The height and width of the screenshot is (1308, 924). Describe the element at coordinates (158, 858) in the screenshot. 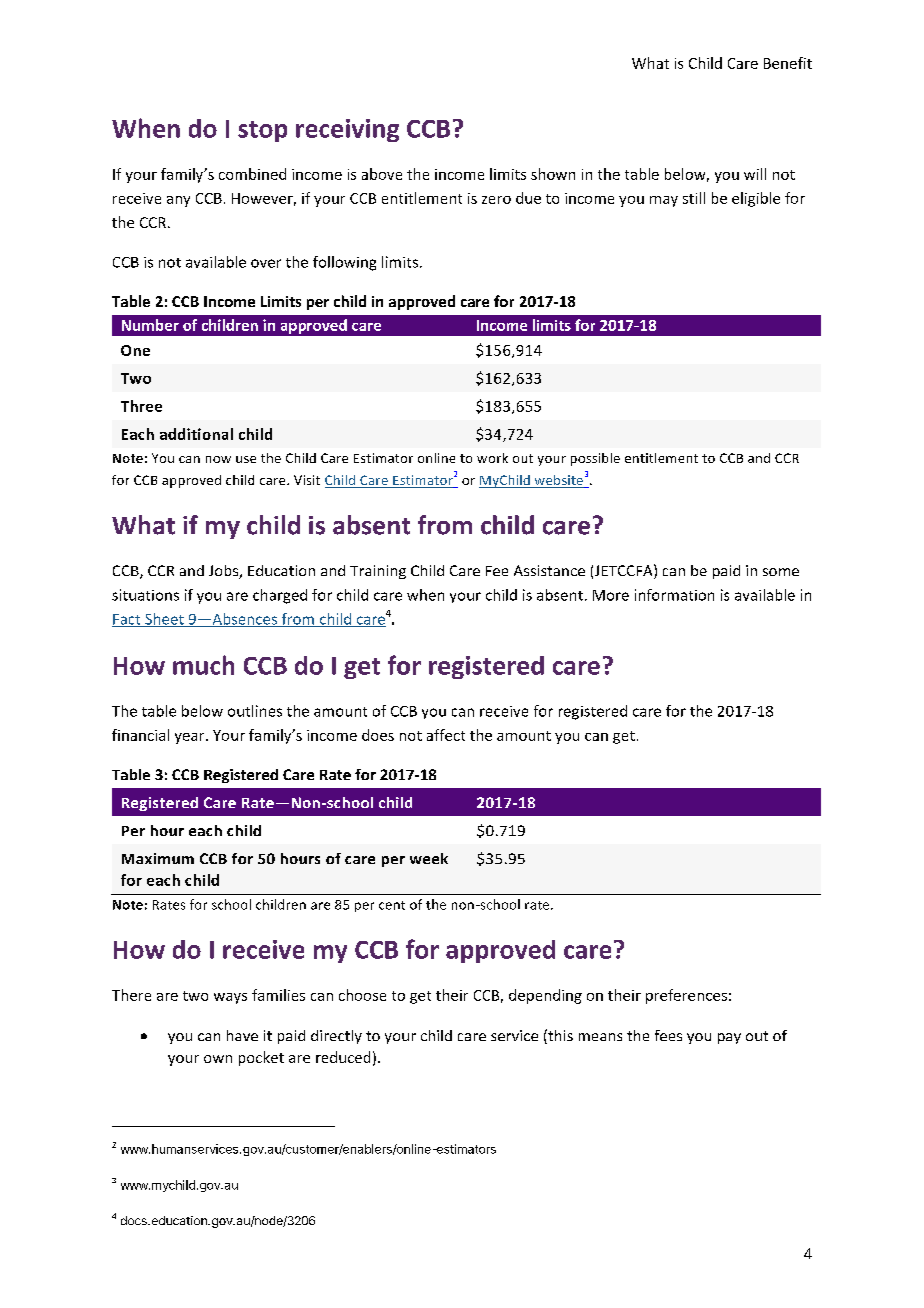

I see `Maximum` at that location.
